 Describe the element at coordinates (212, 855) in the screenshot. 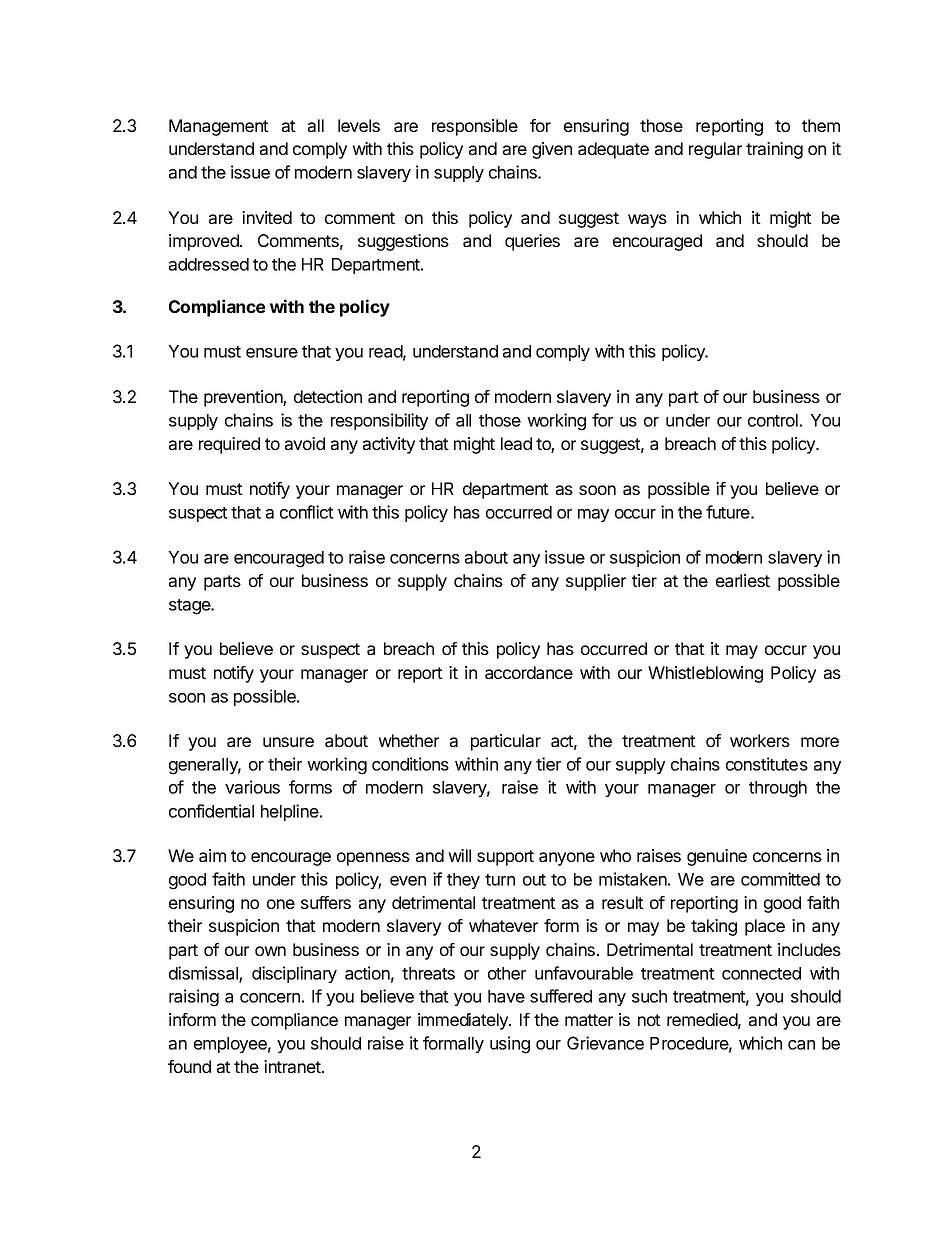

I see `aim` at that location.
